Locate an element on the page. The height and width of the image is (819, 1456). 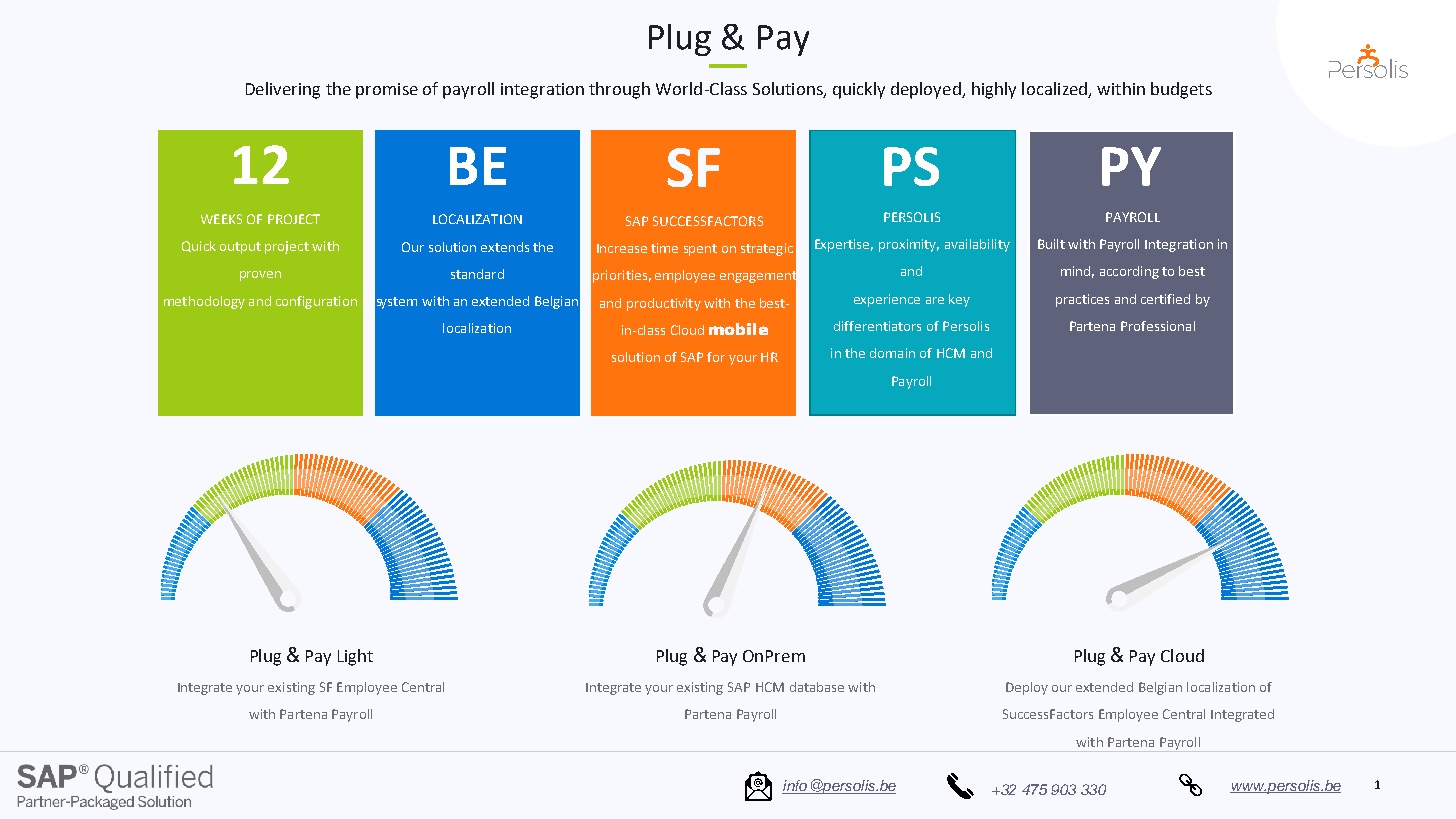
through is located at coordinates (619, 90).
